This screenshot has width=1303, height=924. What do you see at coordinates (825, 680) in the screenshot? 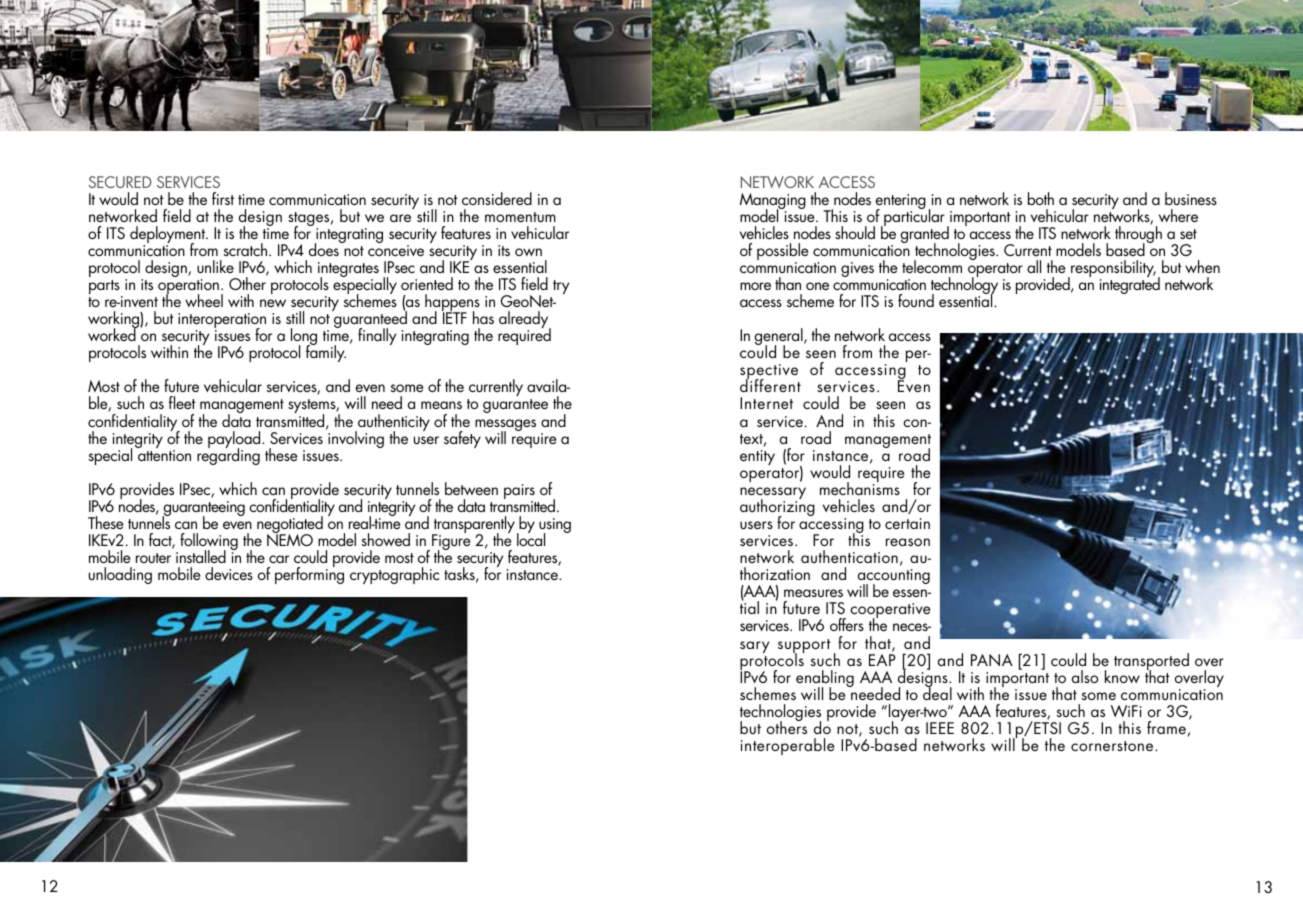
I see `enabling` at bounding box center [825, 680].
